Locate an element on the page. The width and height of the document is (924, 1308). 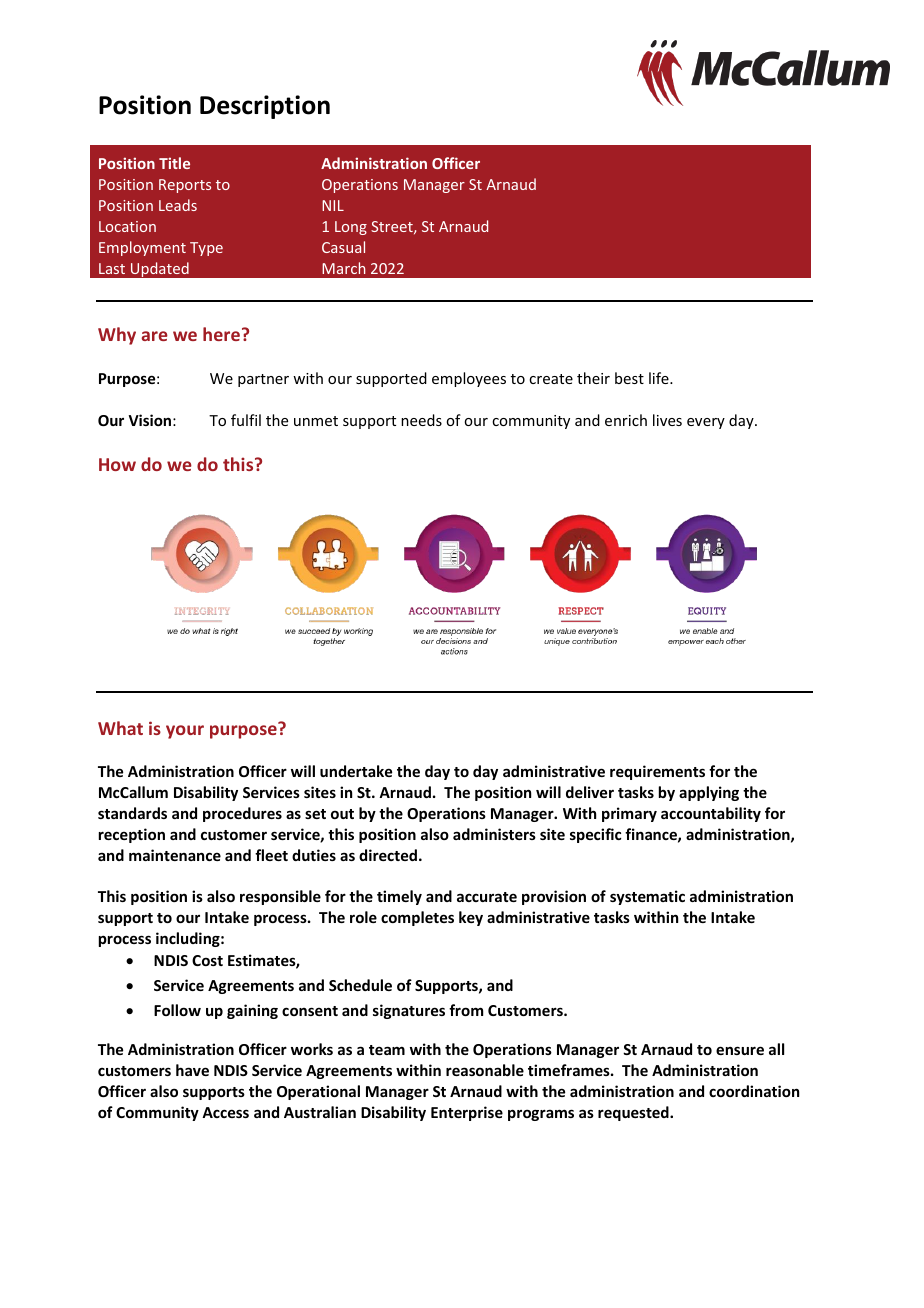
needs is located at coordinates (421, 420).
